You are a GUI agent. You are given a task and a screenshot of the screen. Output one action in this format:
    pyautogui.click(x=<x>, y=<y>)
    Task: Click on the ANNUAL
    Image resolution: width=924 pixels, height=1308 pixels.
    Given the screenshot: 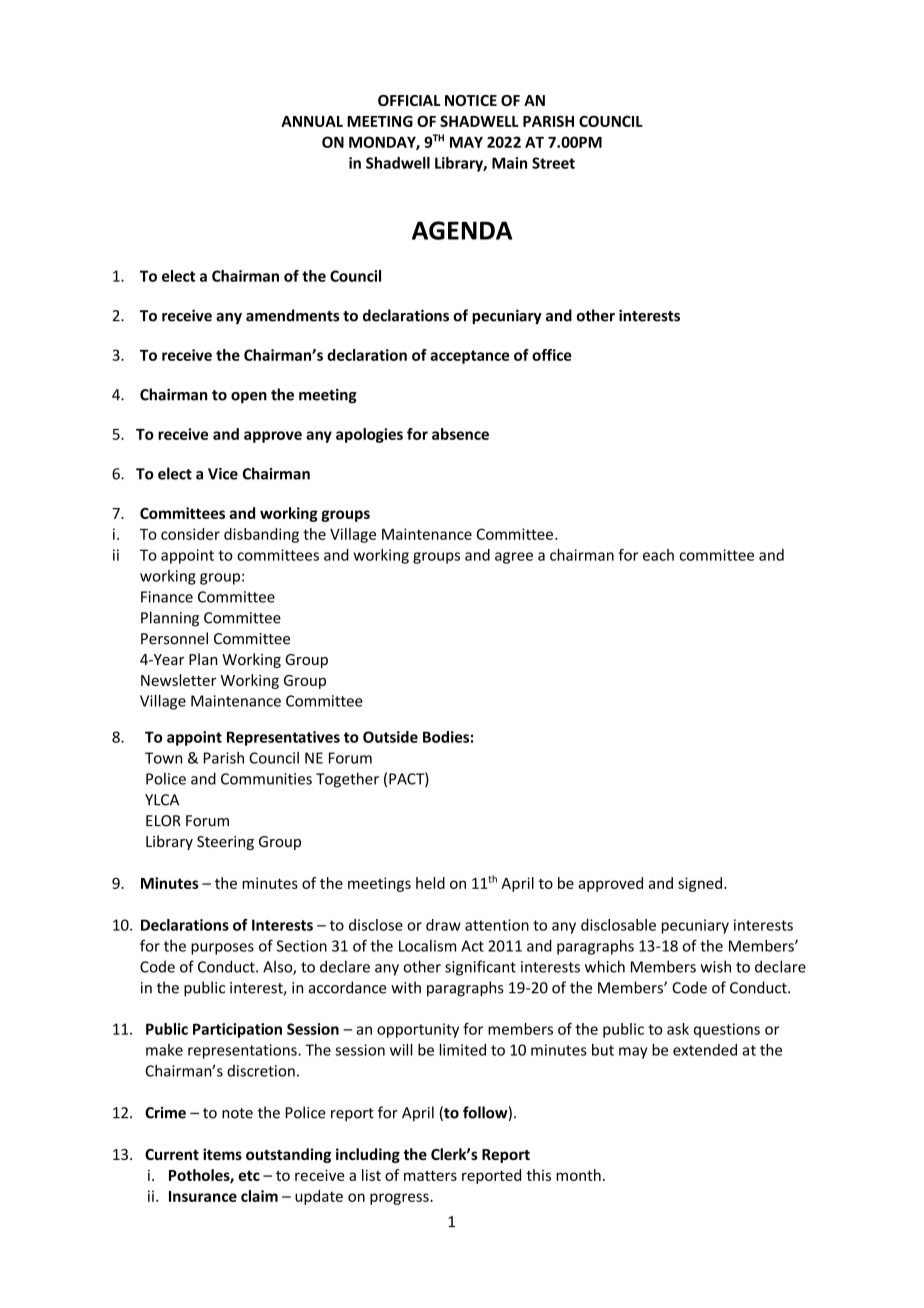 What is the action you would take?
    pyautogui.click(x=312, y=121)
